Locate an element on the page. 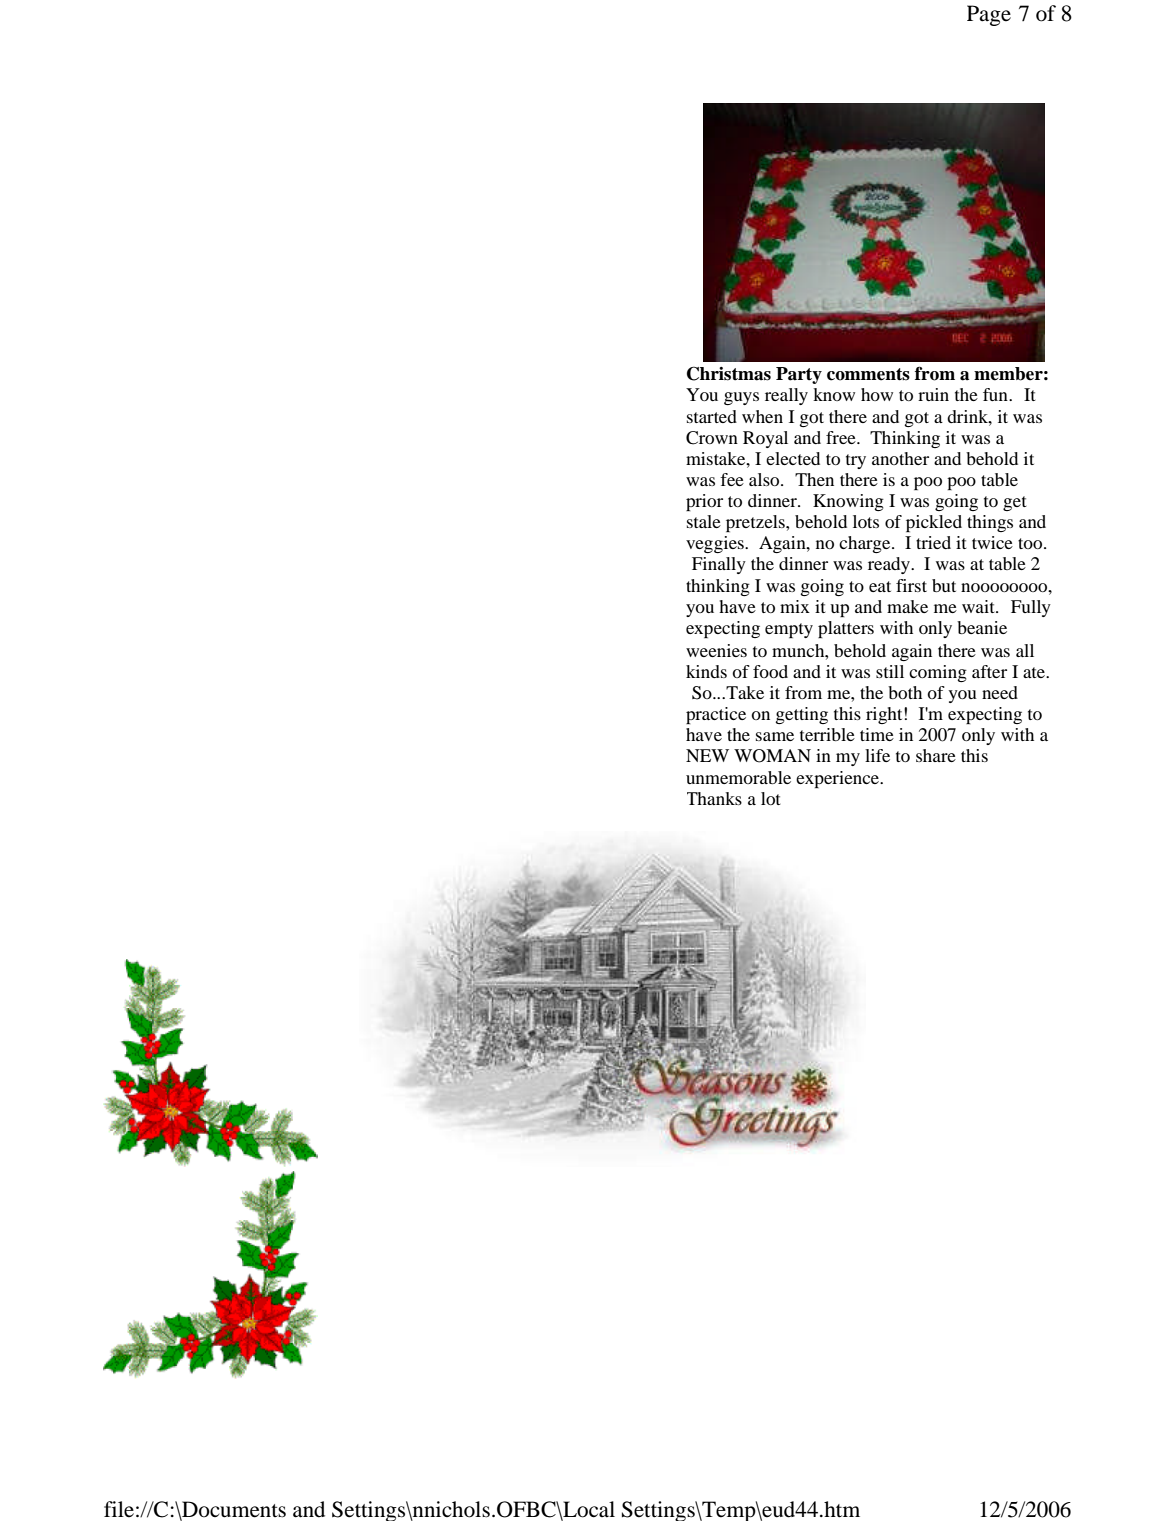 Image resolution: width=1176 pixels, height=1521 pixels. Page is located at coordinates (989, 15).
